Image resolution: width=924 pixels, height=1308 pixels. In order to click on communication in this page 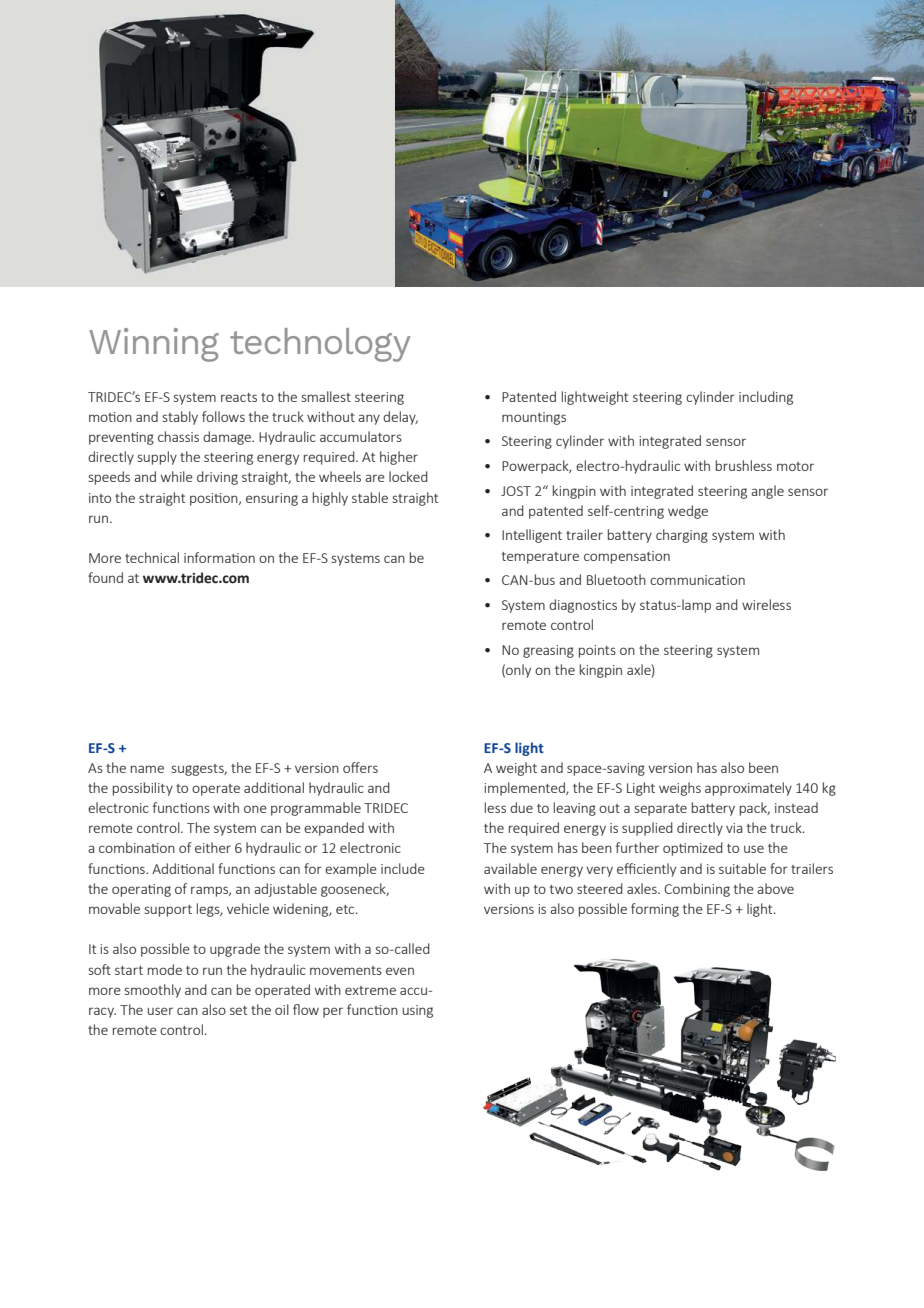, I will do `click(697, 580)`.
